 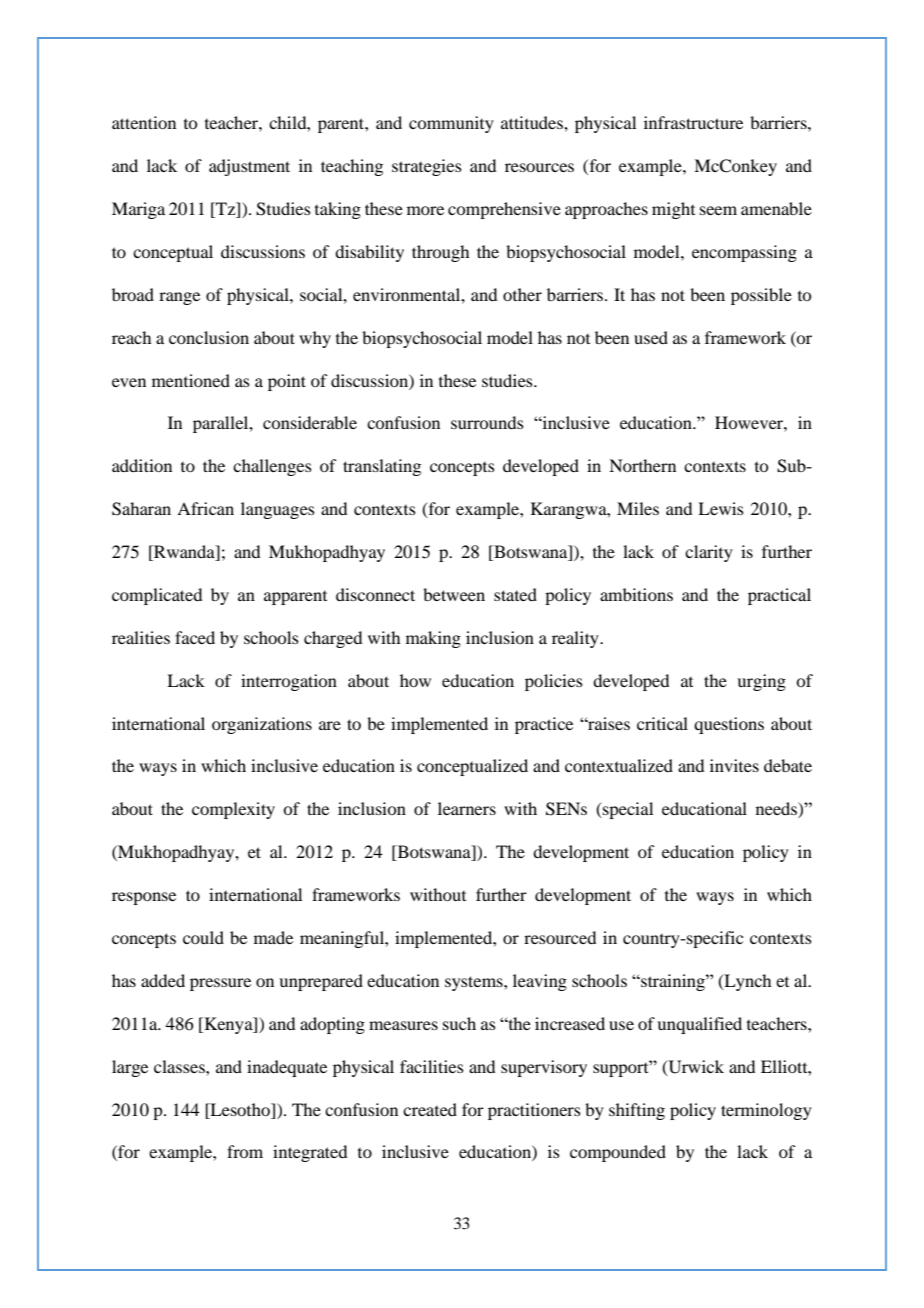 What do you see at coordinates (191, 380) in the page?
I see `mentioned` at bounding box center [191, 380].
